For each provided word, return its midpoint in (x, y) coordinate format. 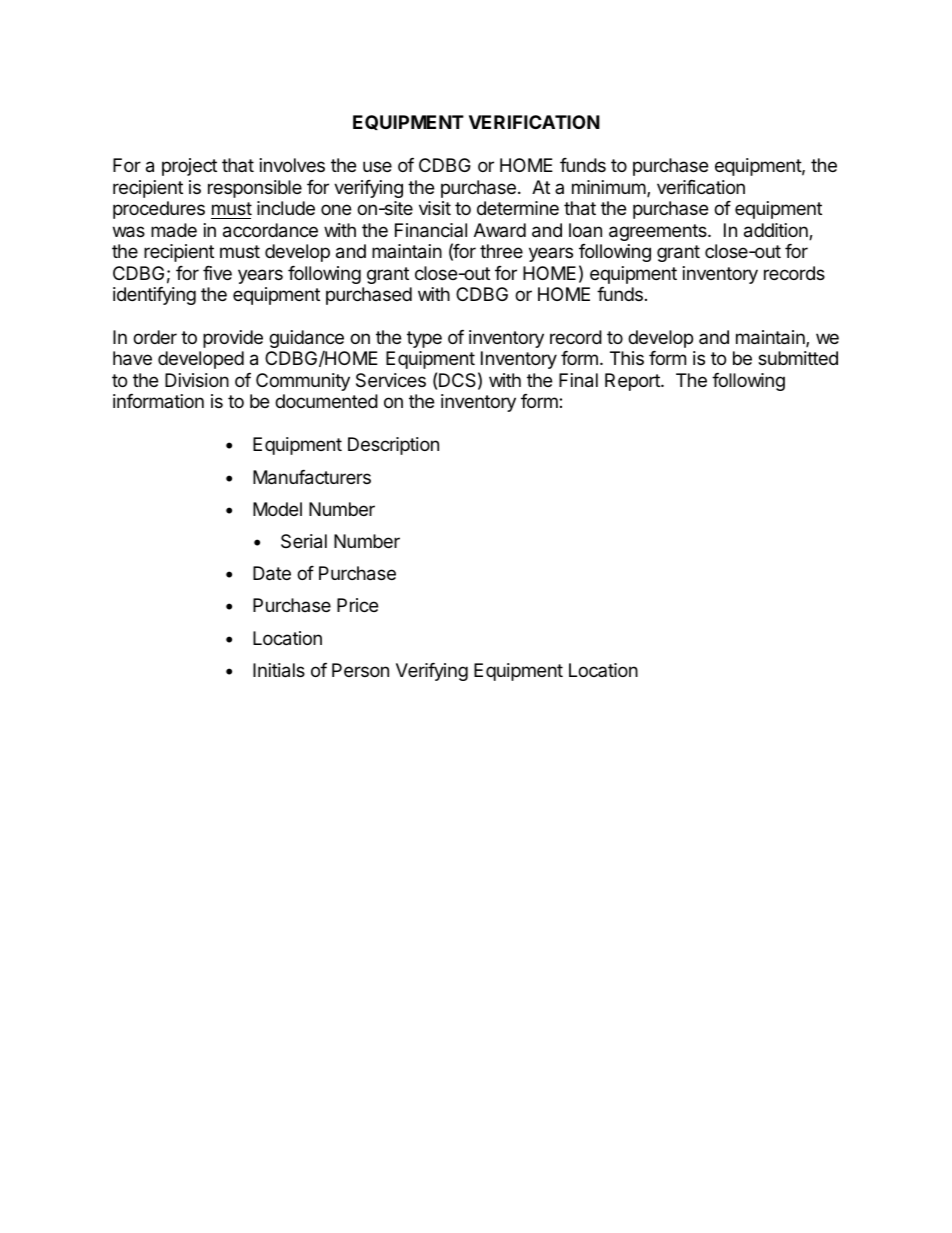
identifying (154, 296)
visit (435, 208)
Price (357, 605)
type (424, 339)
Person (360, 670)
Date (272, 573)
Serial (304, 541)
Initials (279, 670)
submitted (798, 358)
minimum (610, 188)
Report (633, 382)
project (189, 167)
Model (277, 509)
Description (393, 446)
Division (197, 380)
